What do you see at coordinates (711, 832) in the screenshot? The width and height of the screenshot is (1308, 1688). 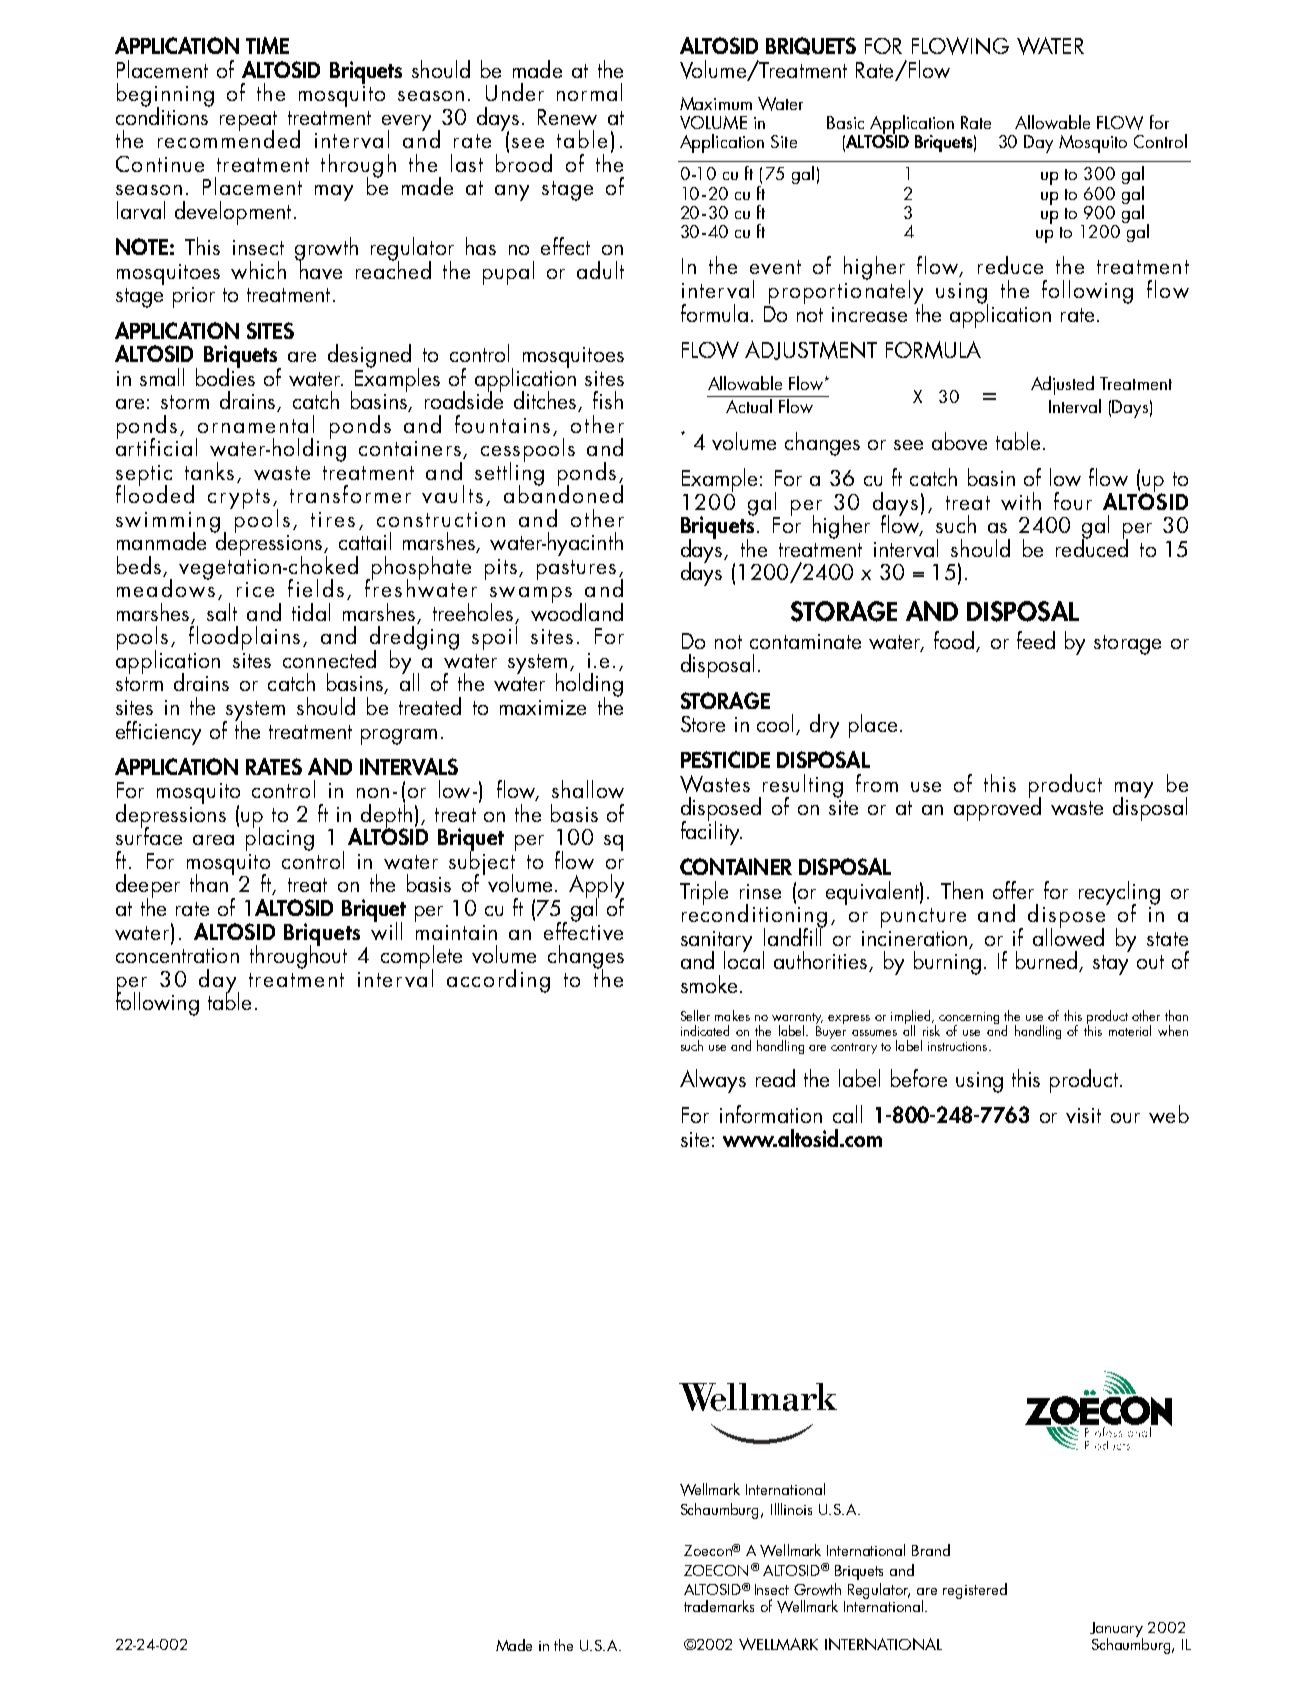 I see `facility` at bounding box center [711, 832].
